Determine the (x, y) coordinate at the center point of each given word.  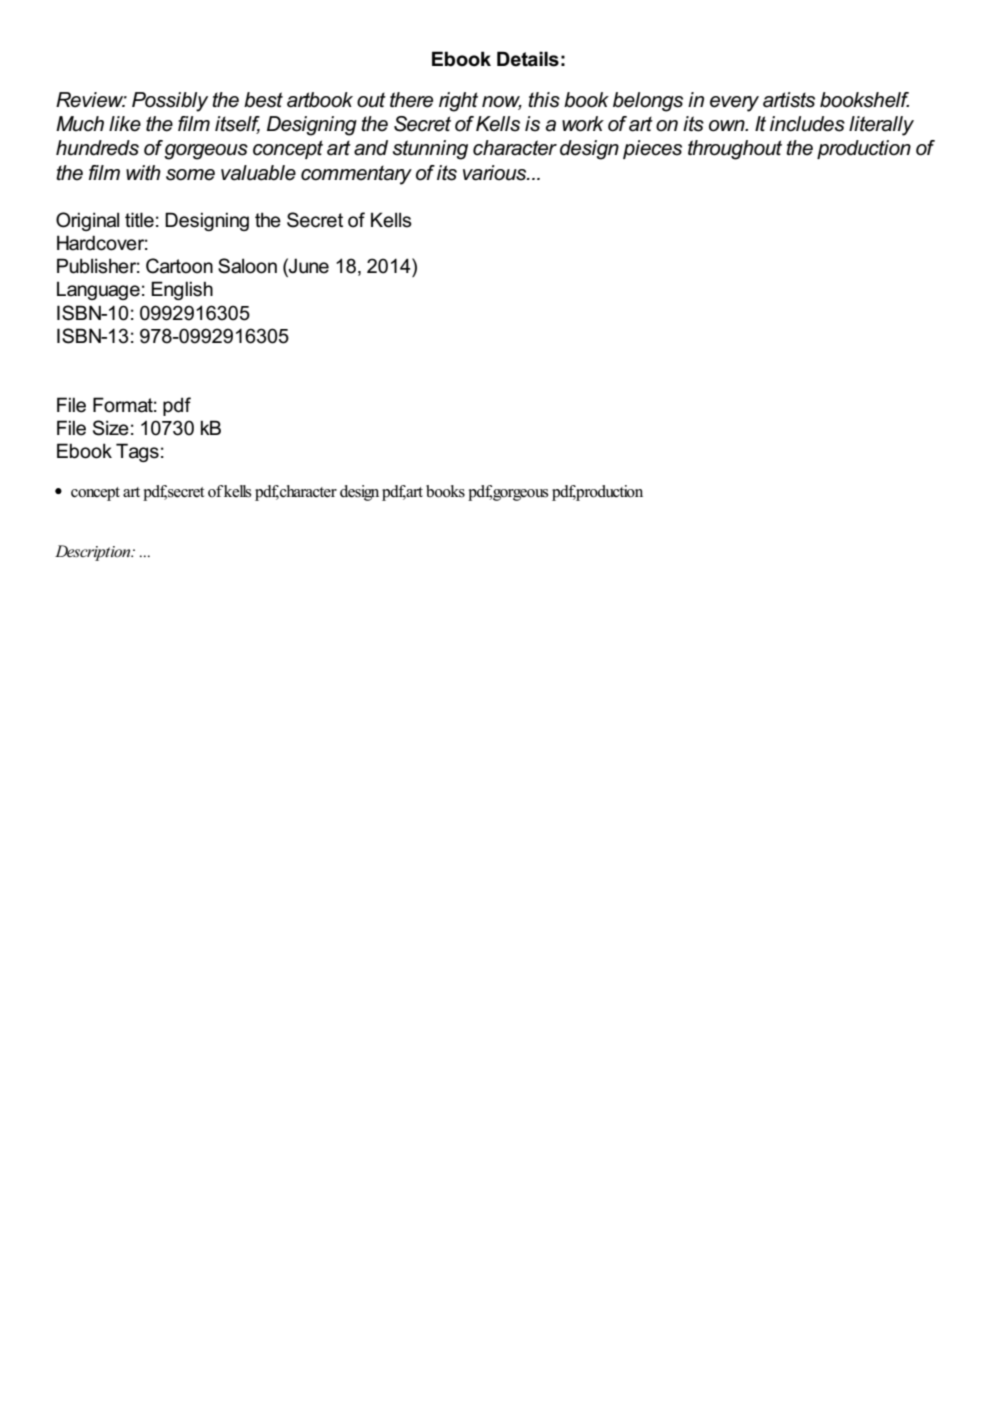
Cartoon (179, 266)
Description (94, 553)
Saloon (247, 266)
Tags (137, 452)
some (190, 175)
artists (789, 100)
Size (111, 428)
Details (528, 59)
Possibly (170, 102)
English (182, 290)
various (496, 173)
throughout (735, 150)
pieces (652, 149)
